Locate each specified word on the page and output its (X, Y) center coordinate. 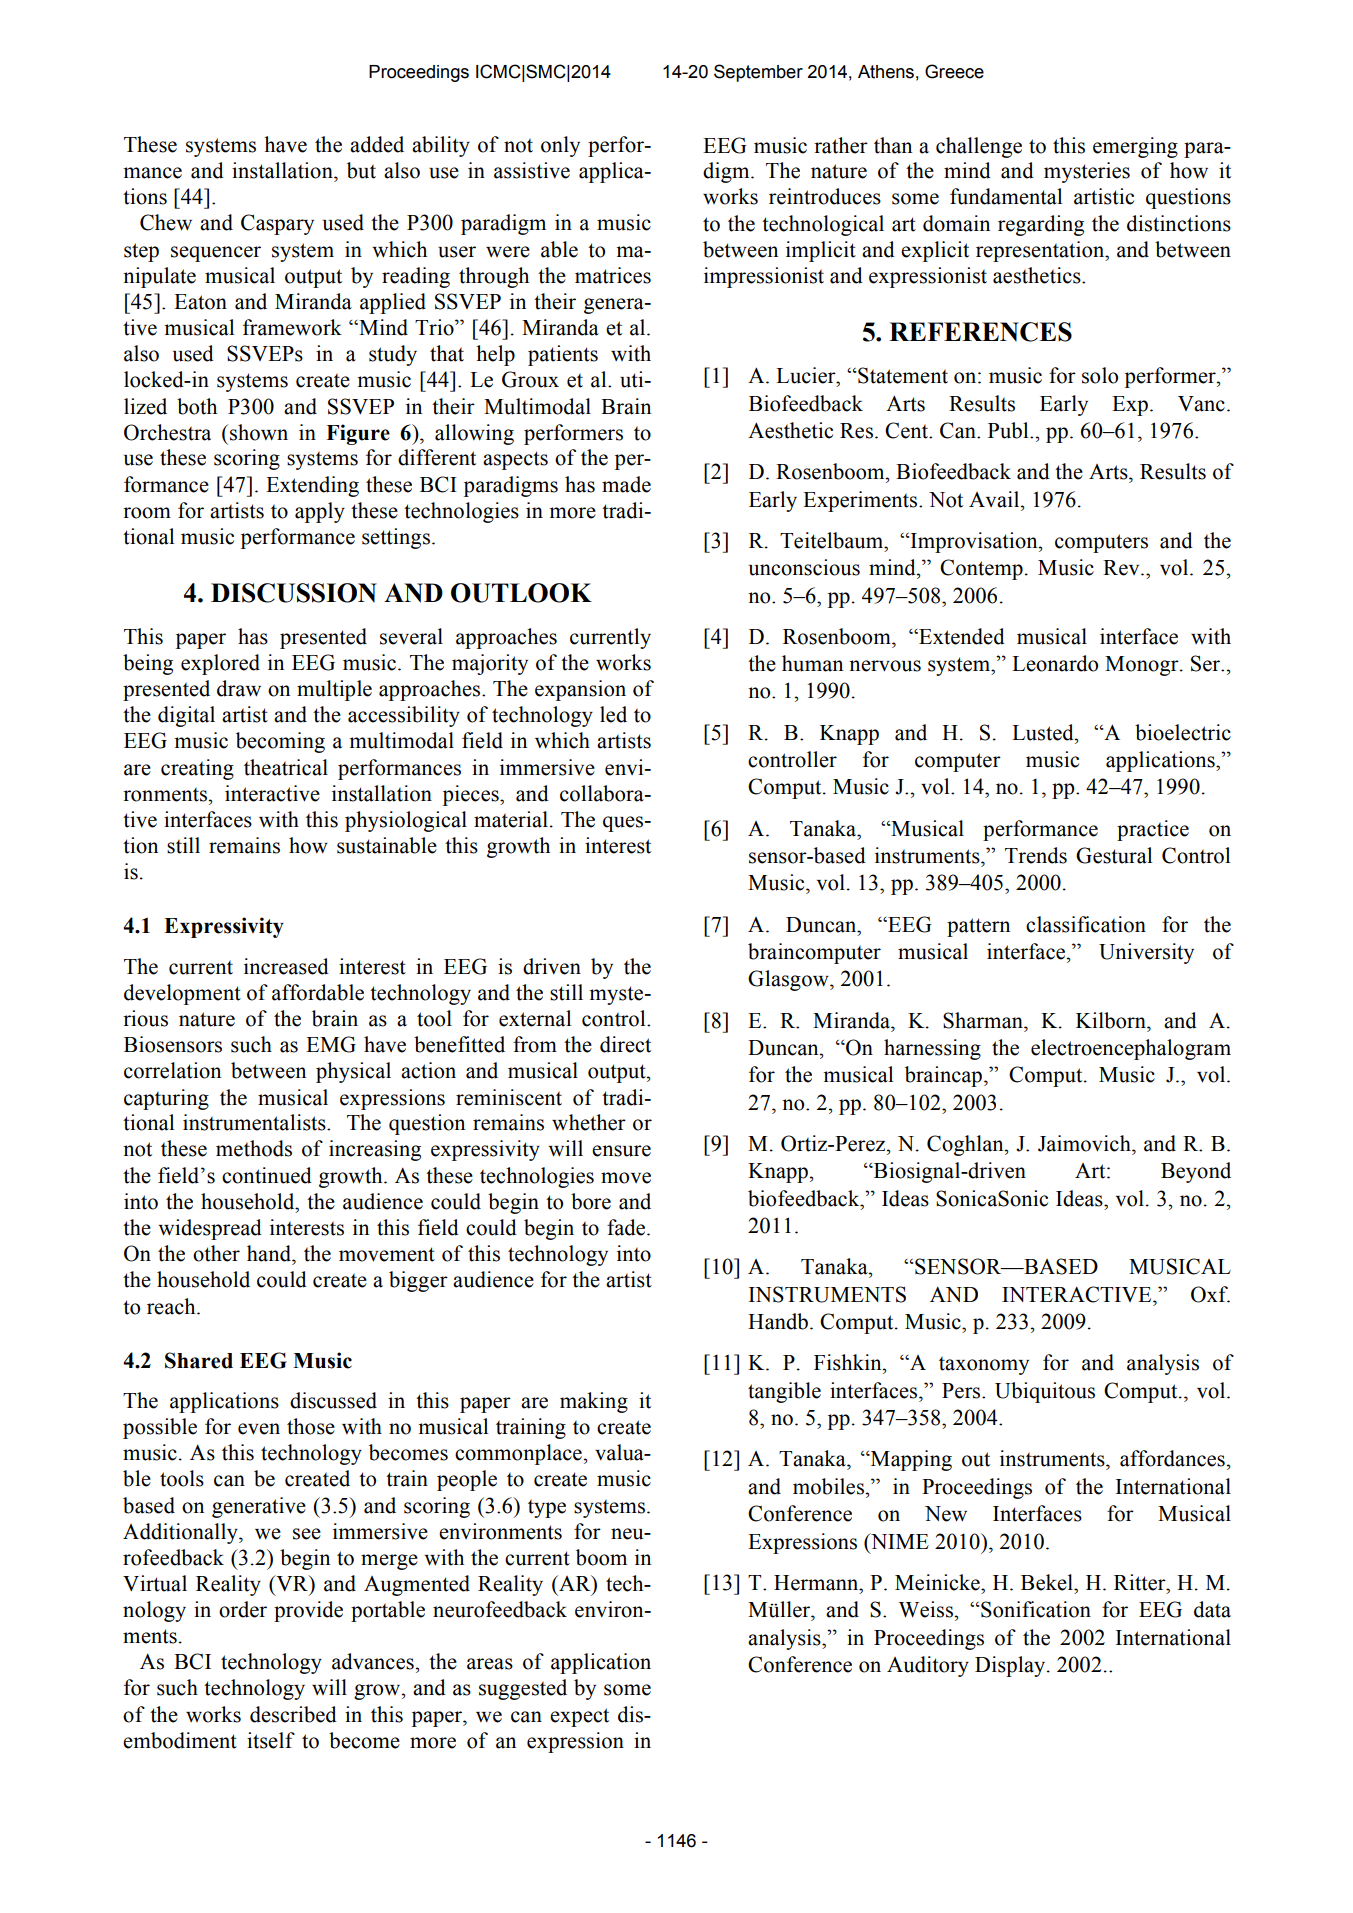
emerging (1135, 147)
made (626, 484)
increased (286, 966)
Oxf (1210, 1294)
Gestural (1114, 855)
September (758, 73)
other (216, 1253)
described (293, 1714)
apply (320, 512)
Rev (1122, 568)
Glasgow (789, 980)
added (377, 144)
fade (627, 1227)
